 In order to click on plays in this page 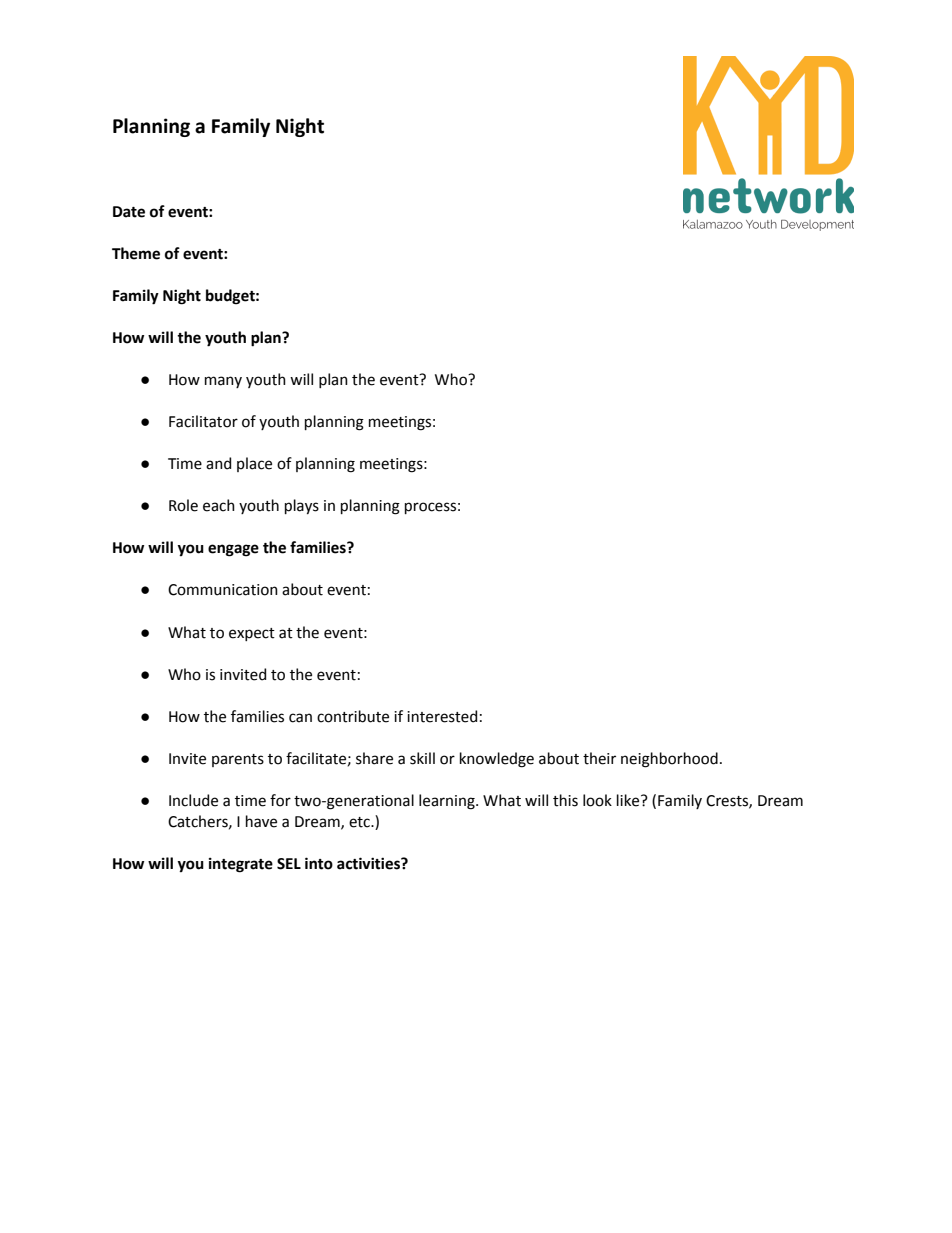, I will do `click(302, 506)`.
